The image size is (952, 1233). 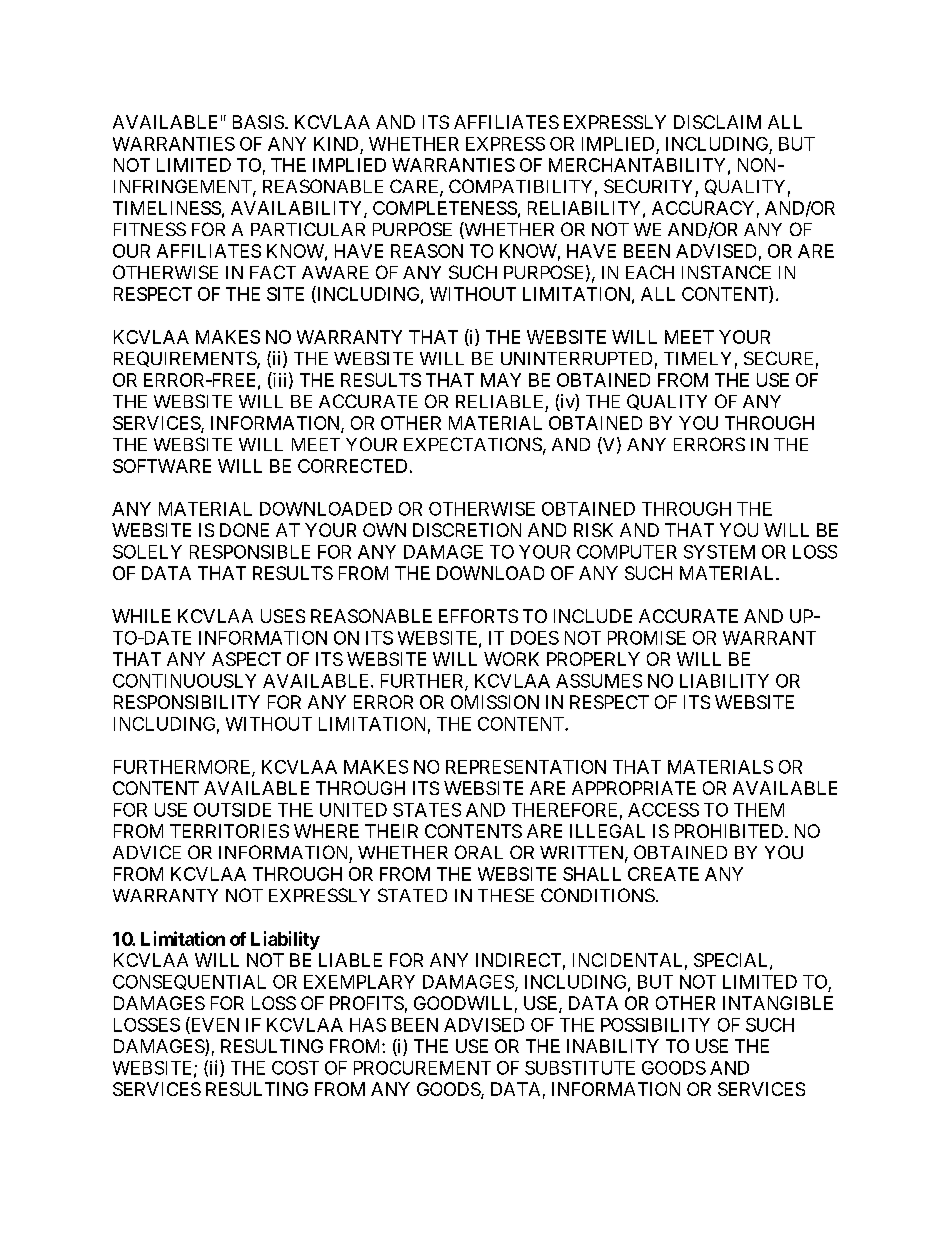 What do you see at coordinates (647, 638) in the screenshot?
I see `PROMISE` at bounding box center [647, 638].
